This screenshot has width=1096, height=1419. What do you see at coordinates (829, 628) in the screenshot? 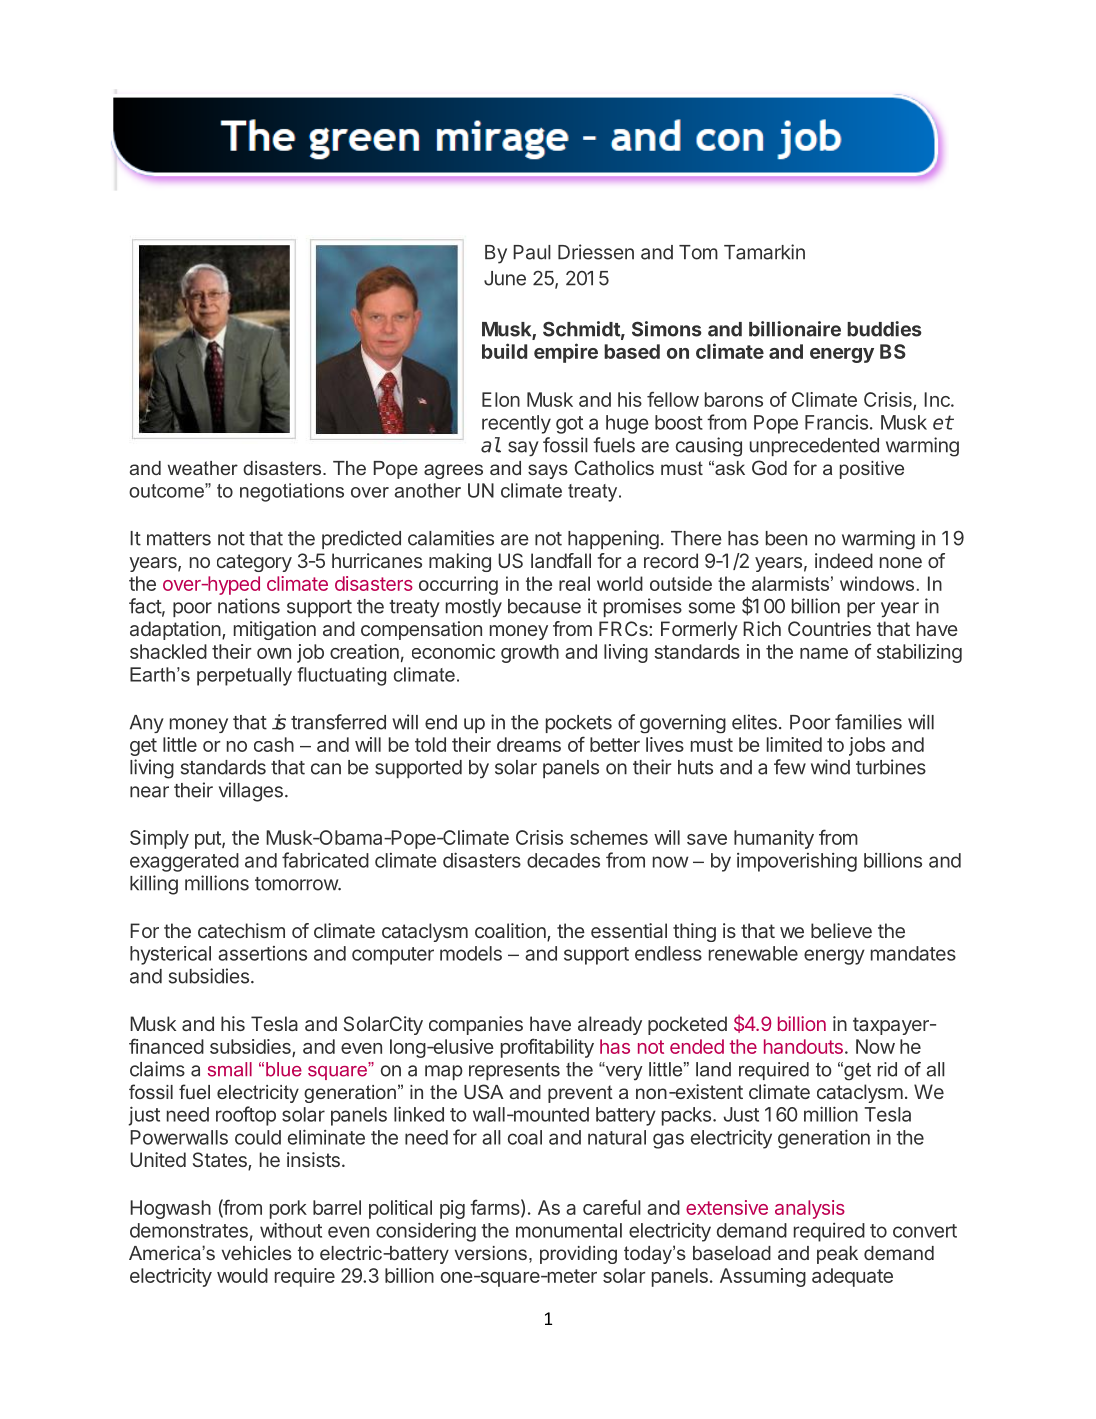
I see `Countries` at bounding box center [829, 628].
